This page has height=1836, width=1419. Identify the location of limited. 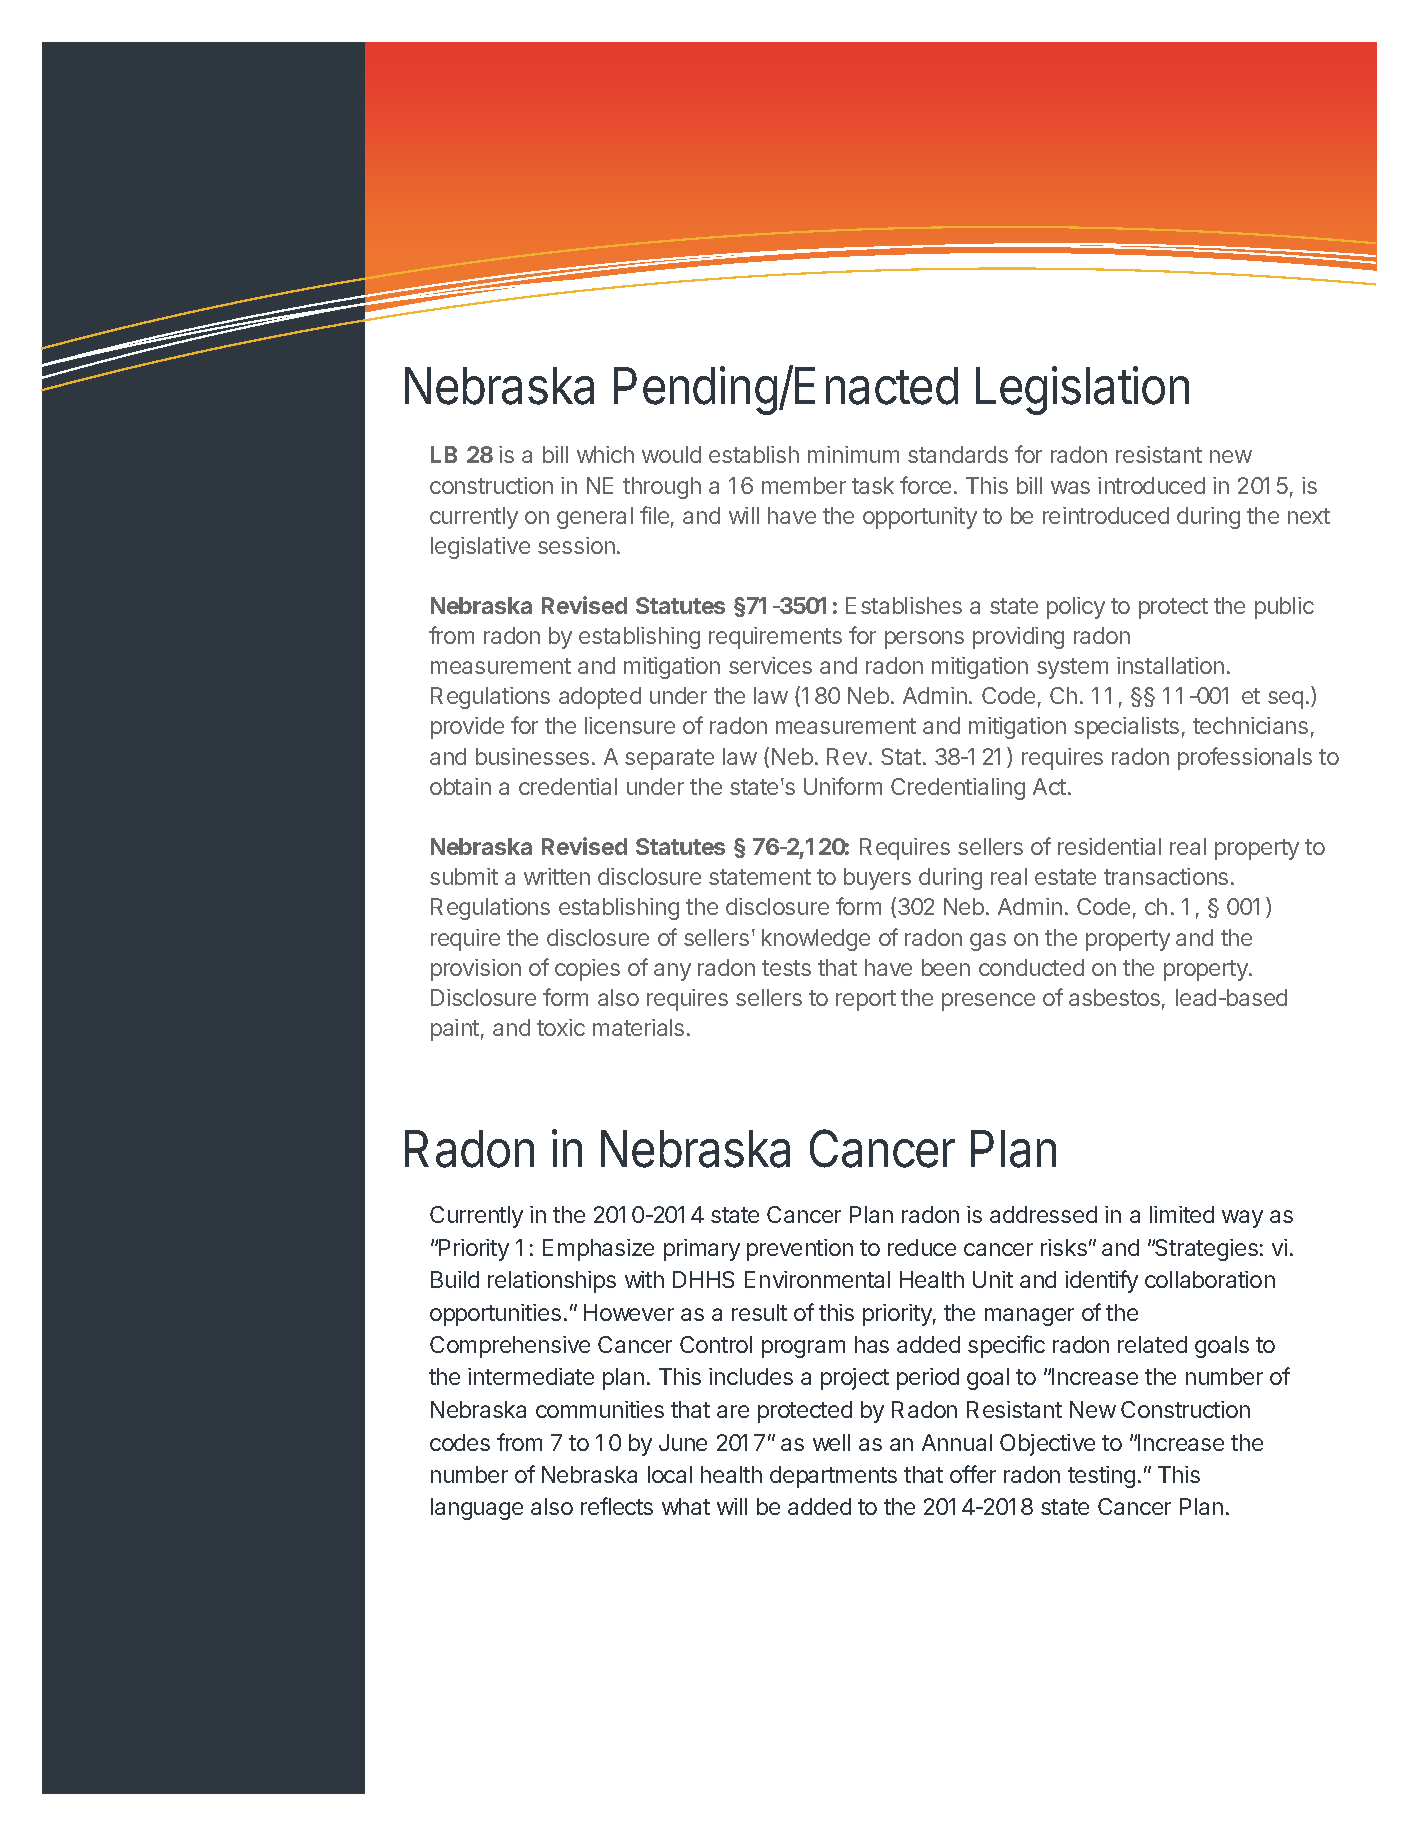
(1182, 1214).
